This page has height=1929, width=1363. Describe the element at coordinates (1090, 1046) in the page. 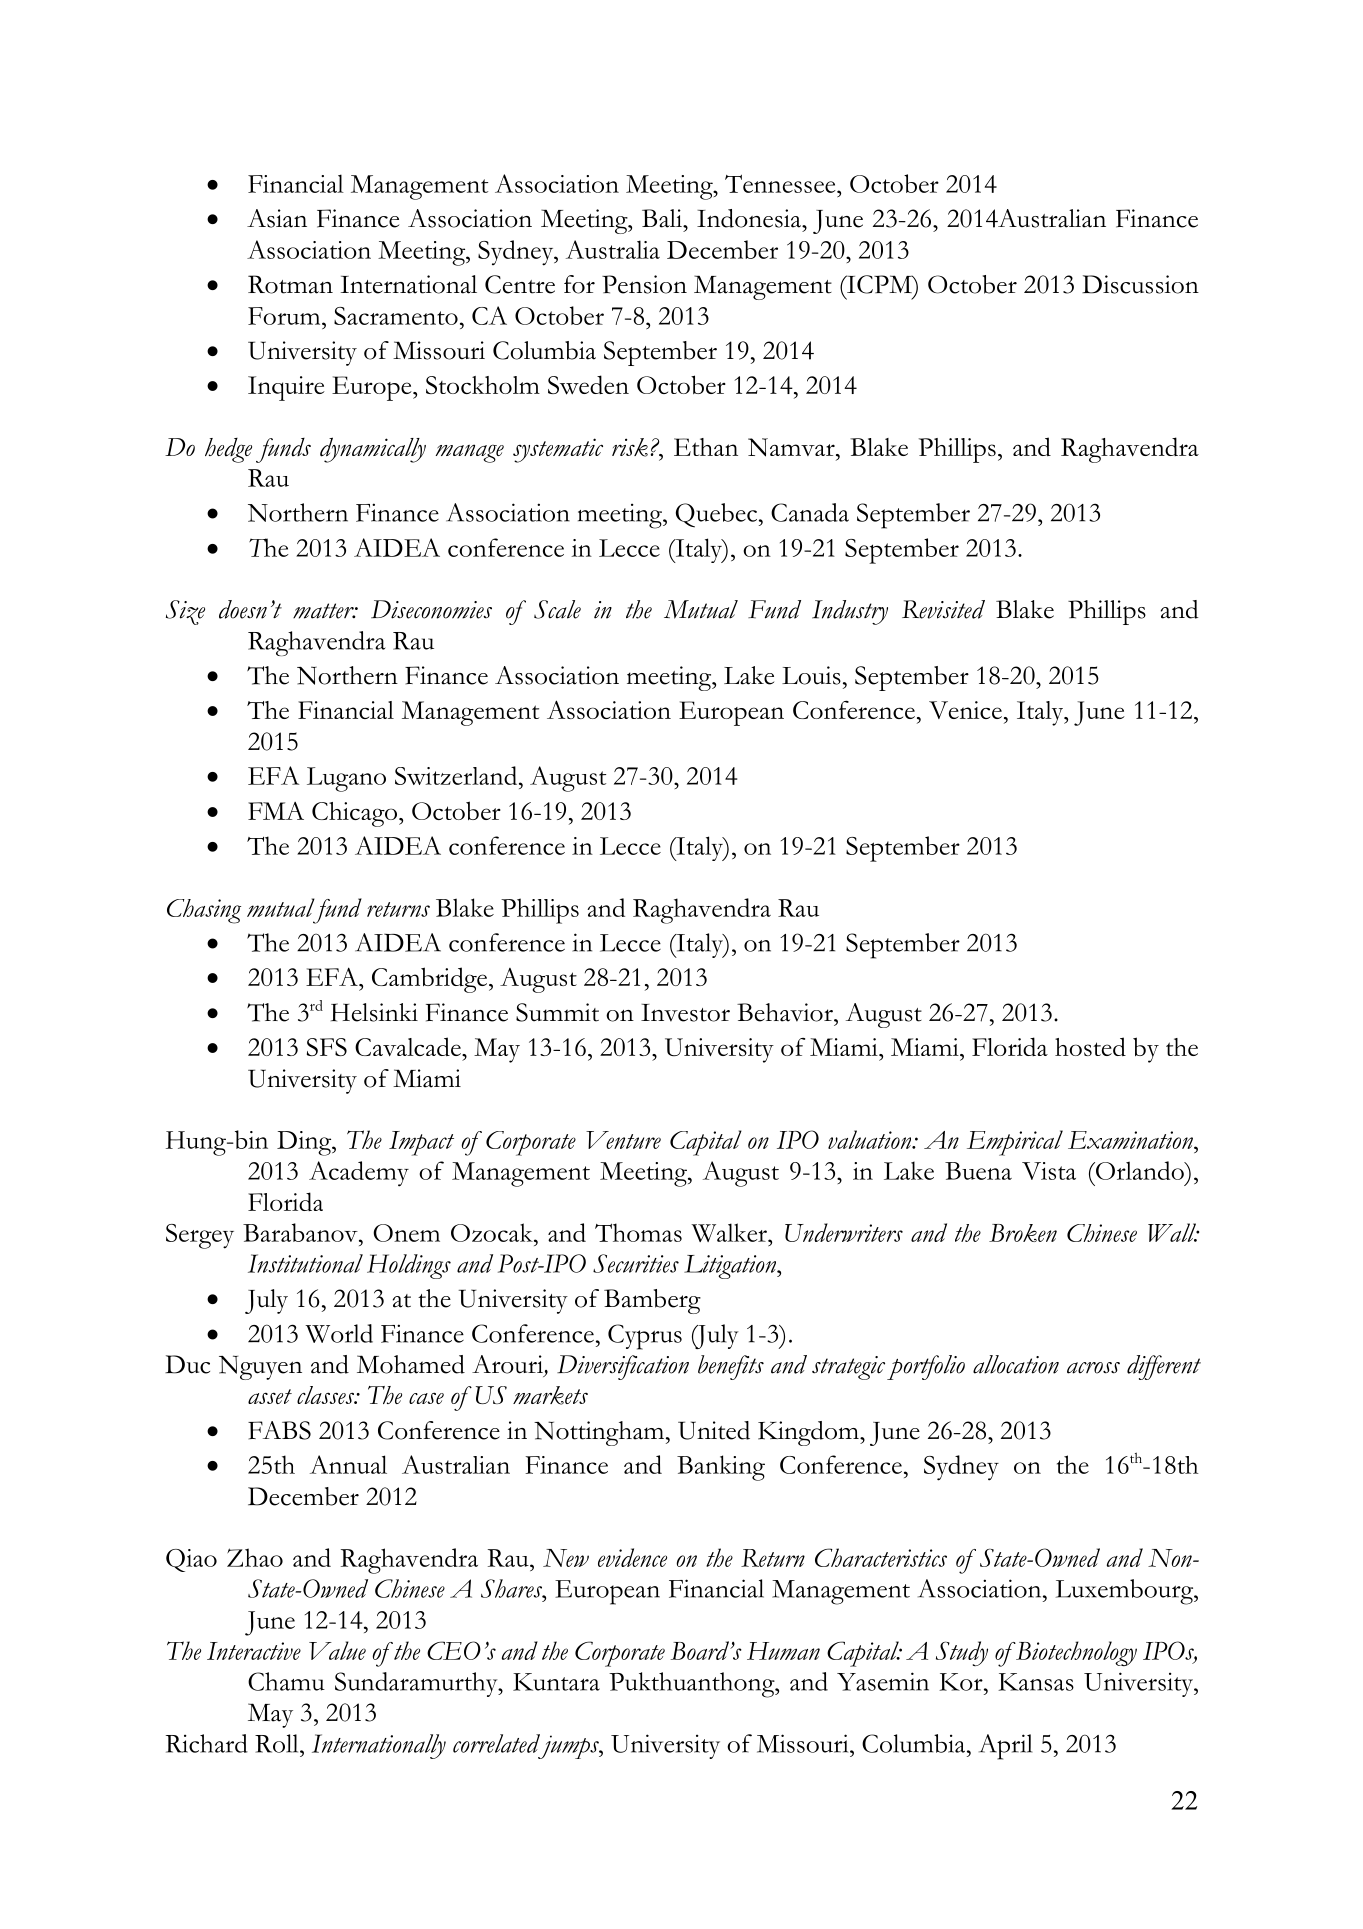

I see `hosted` at that location.
